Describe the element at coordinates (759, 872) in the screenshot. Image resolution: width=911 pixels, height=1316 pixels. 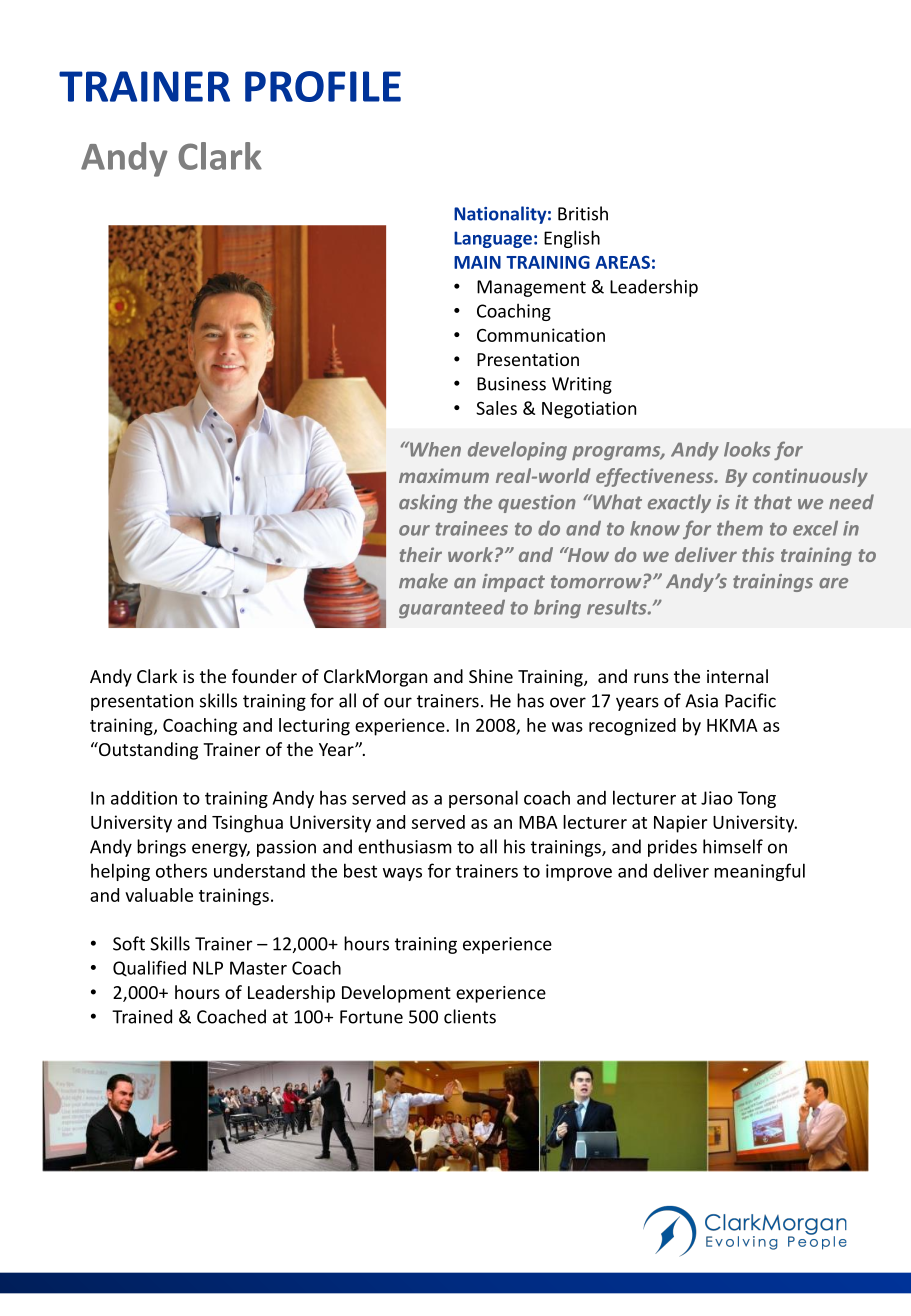
I see `meaningful` at that location.
